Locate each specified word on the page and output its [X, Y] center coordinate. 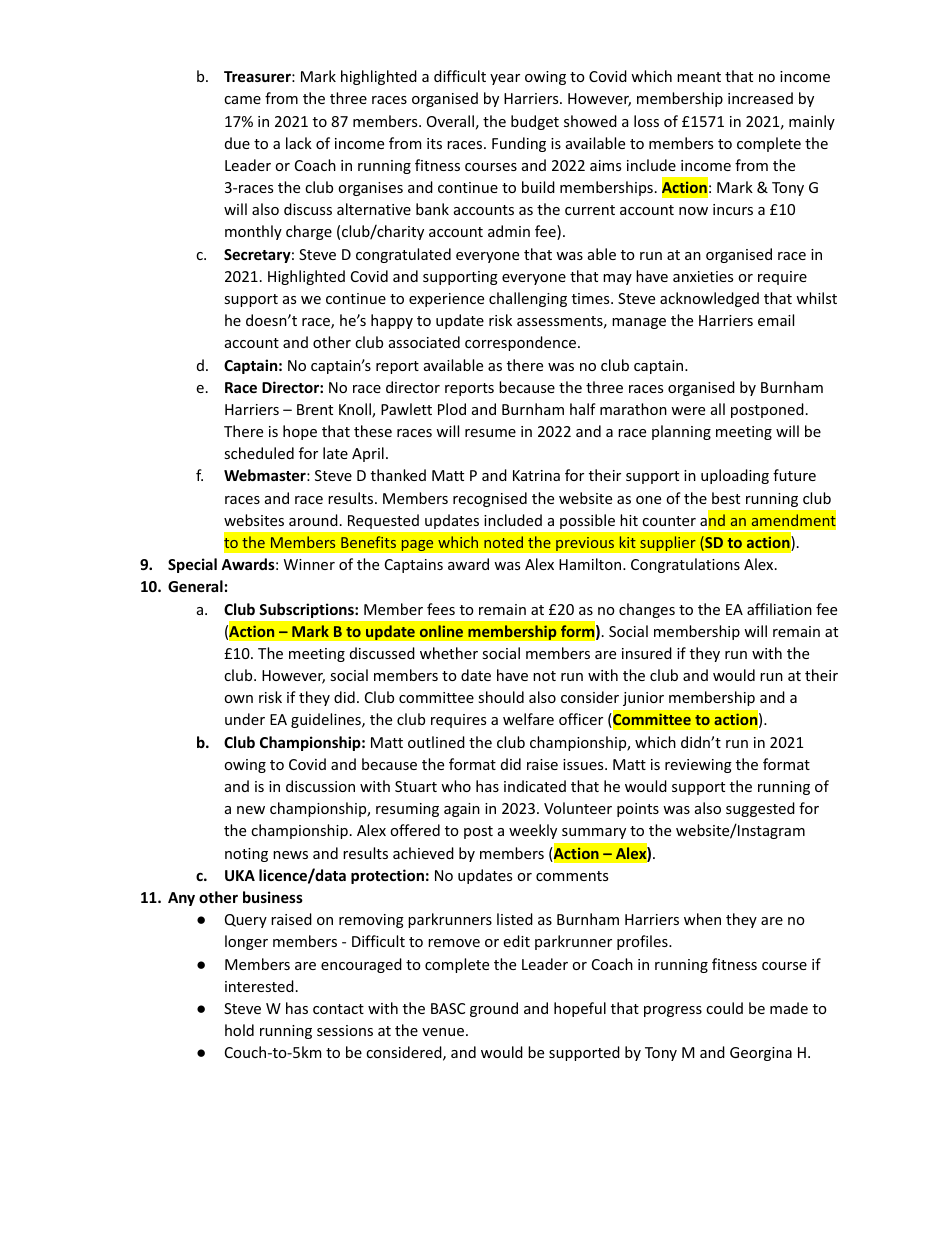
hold [239, 1030]
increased [760, 98]
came [242, 100]
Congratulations [685, 565]
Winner [309, 564]
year [505, 79]
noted [503, 542]
